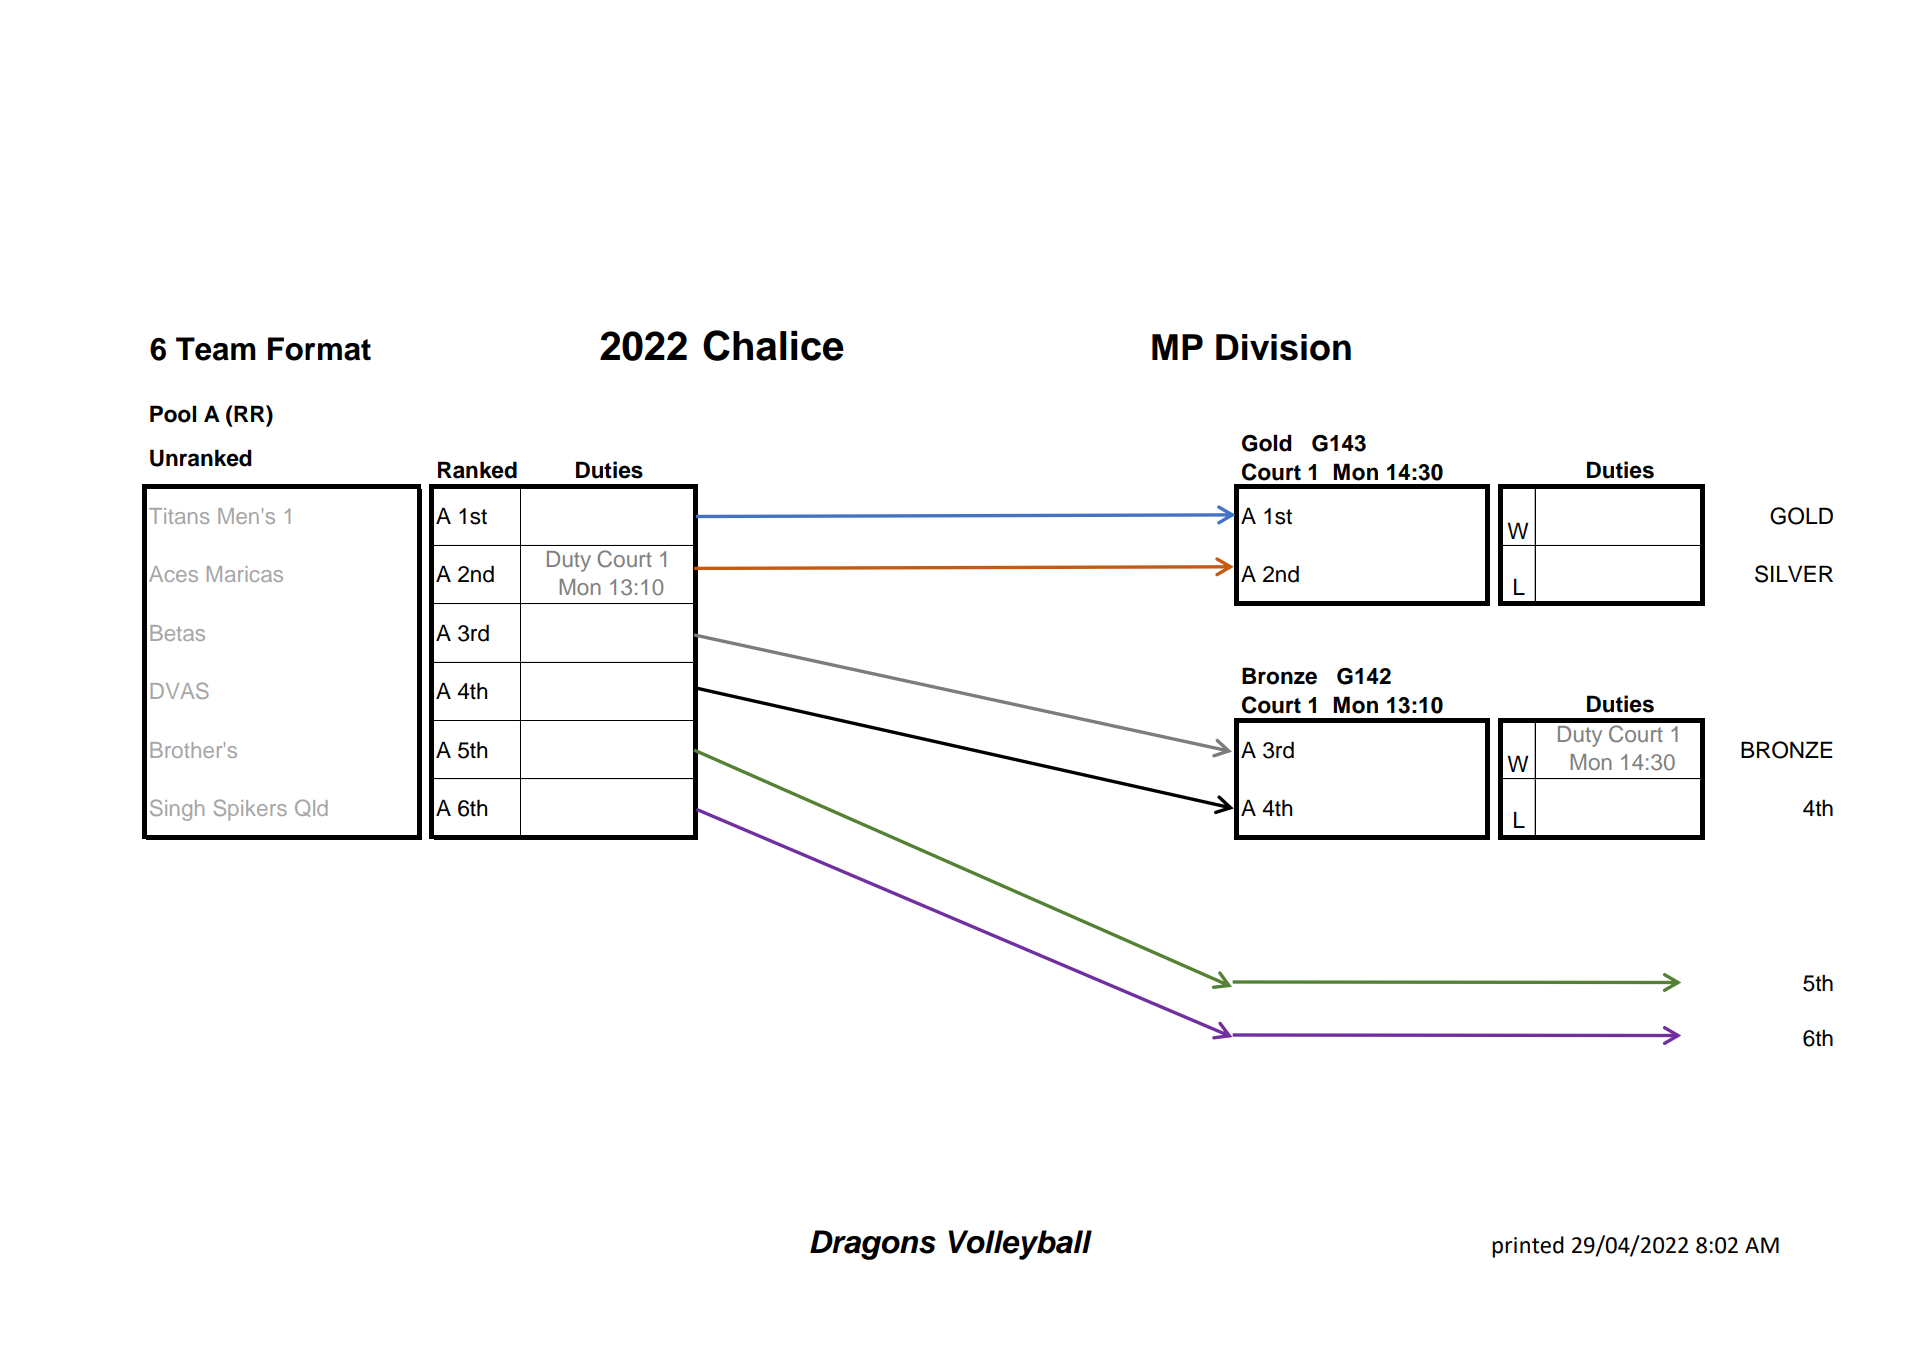  I want to click on Chalice, so click(773, 345).
